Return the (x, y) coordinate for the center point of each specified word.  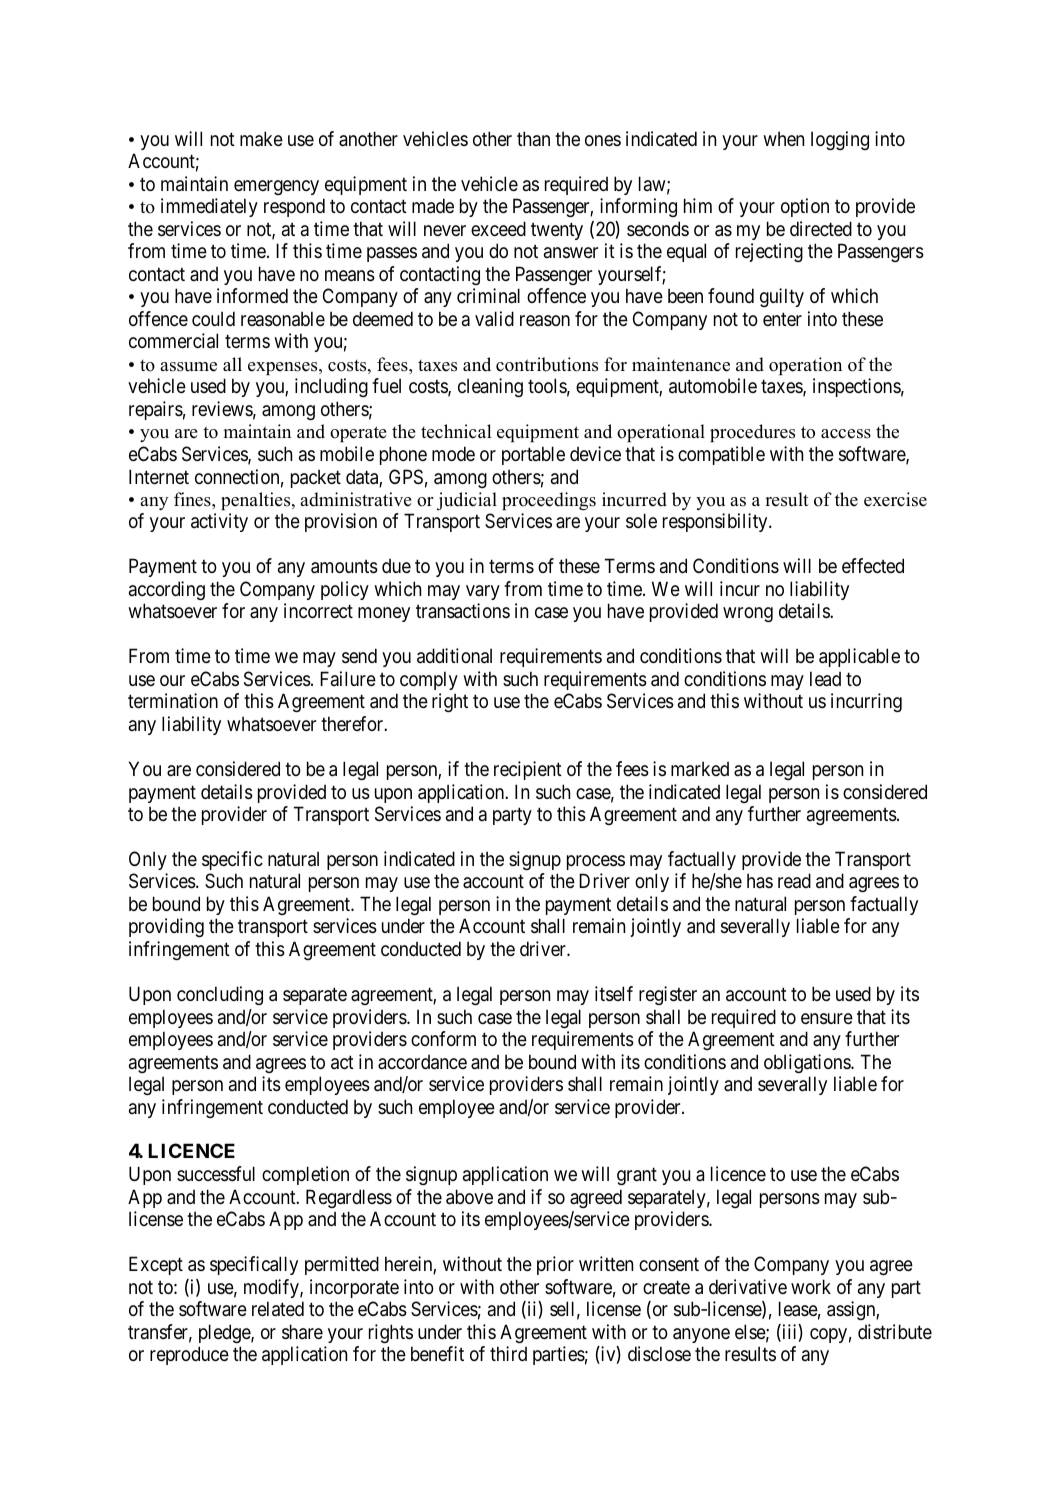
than (533, 138)
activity (219, 522)
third (508, 1353)
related (278, 1309)
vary (483, 592)
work (811, 1286)
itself (614, 994)
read (794, 881)
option (805, 207)
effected (873, 566)
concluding (220, 995)
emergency (276, 187)
